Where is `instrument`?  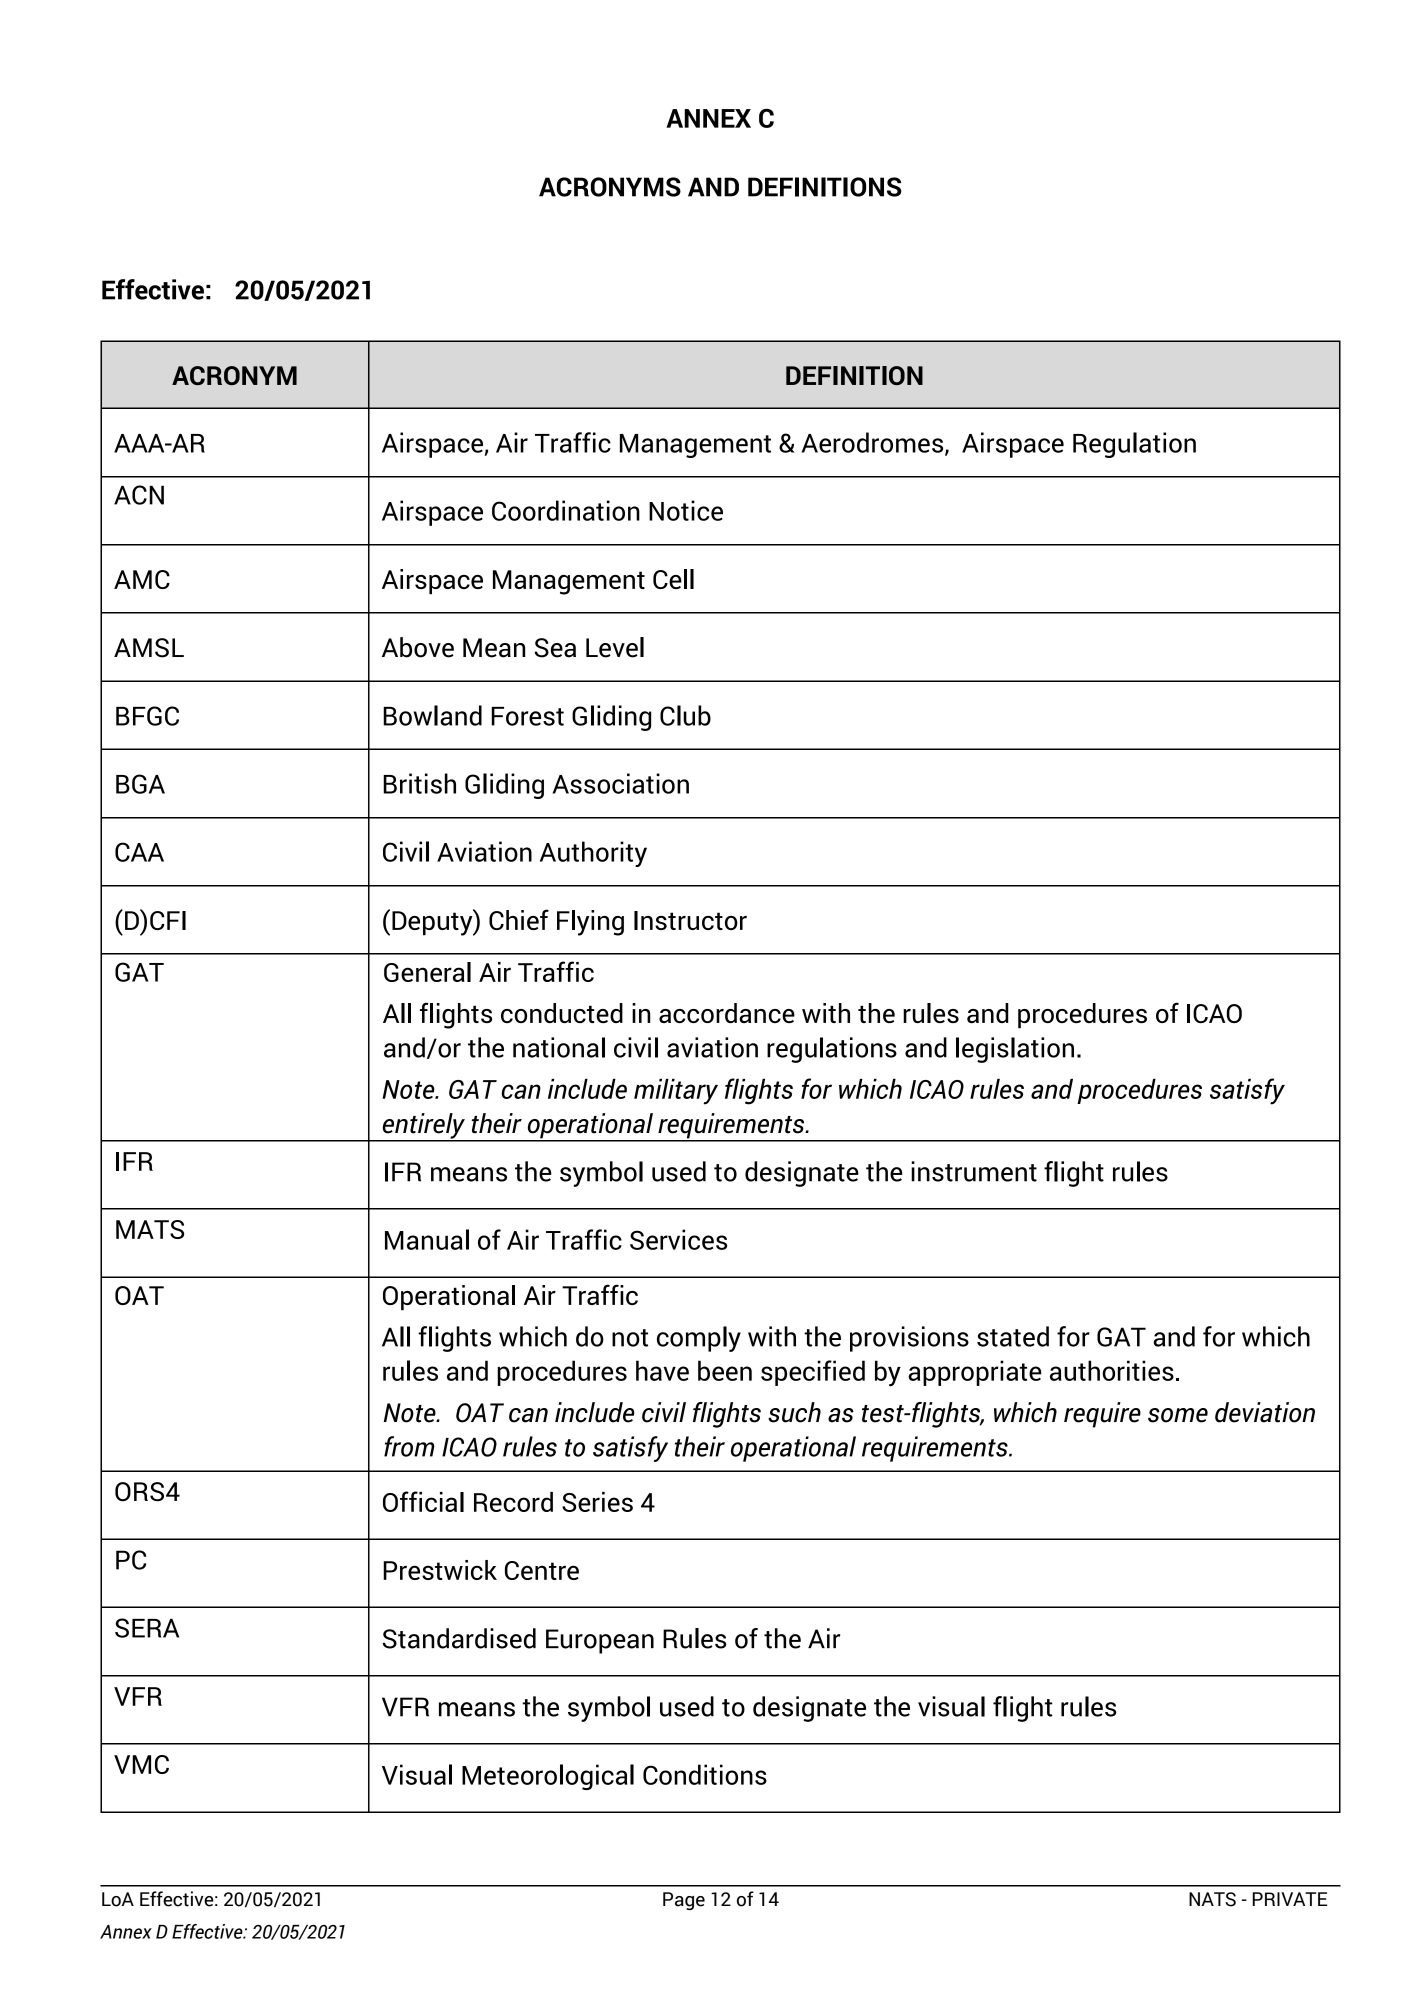
instrument is located at coordinates (974, 1171).
